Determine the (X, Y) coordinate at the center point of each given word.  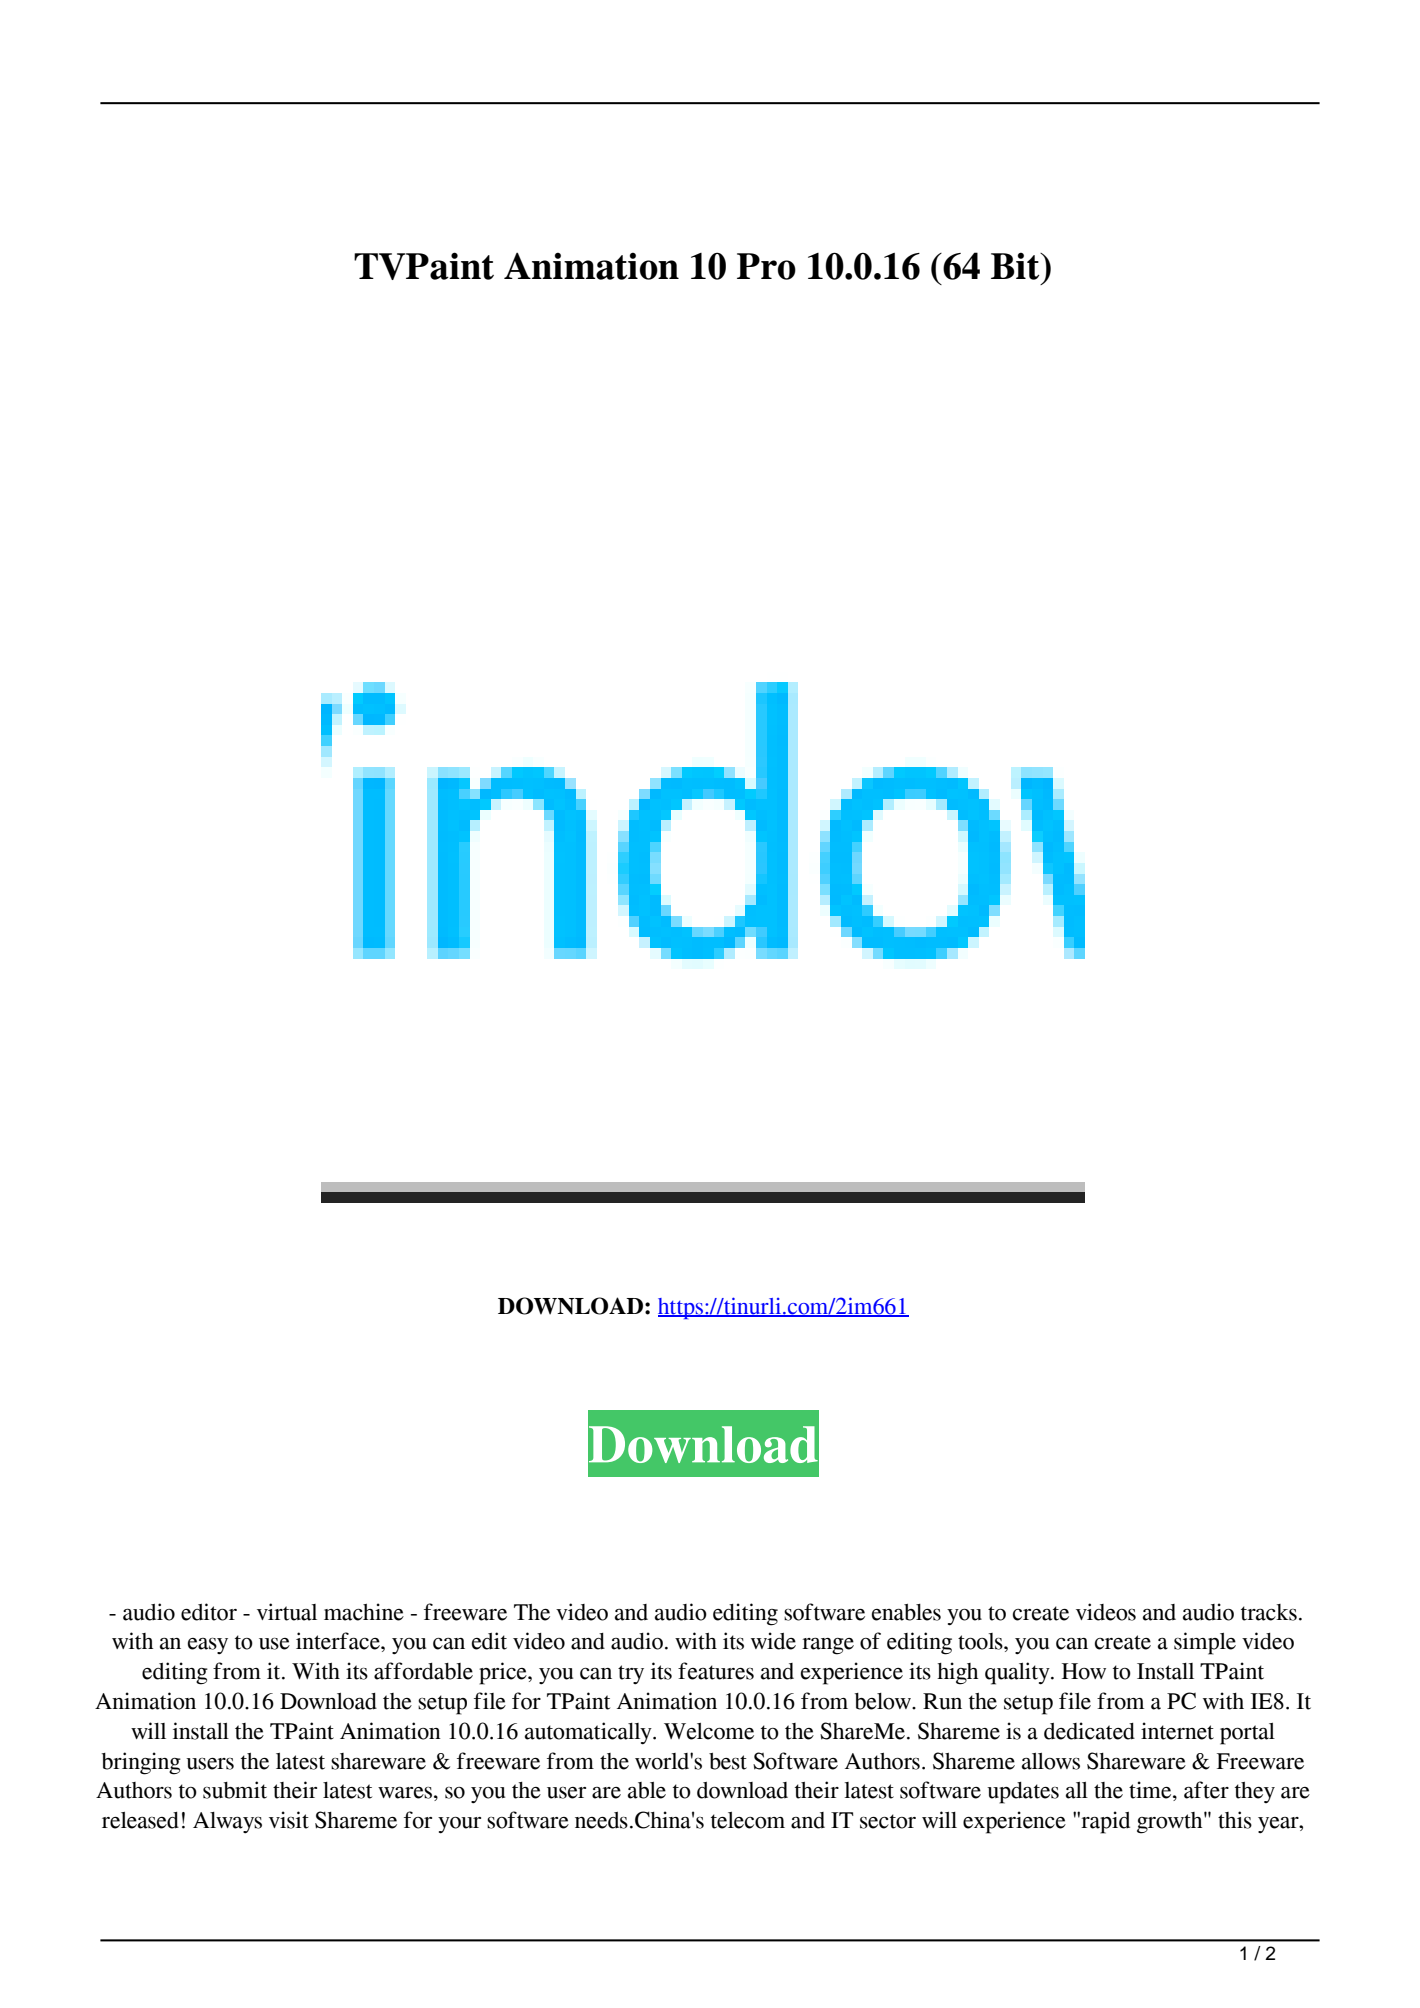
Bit (1016, 266)
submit (235, 1790)
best (728, 1761)
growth (1171, 1823)
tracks (1269, 1612)
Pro (766, 266)
